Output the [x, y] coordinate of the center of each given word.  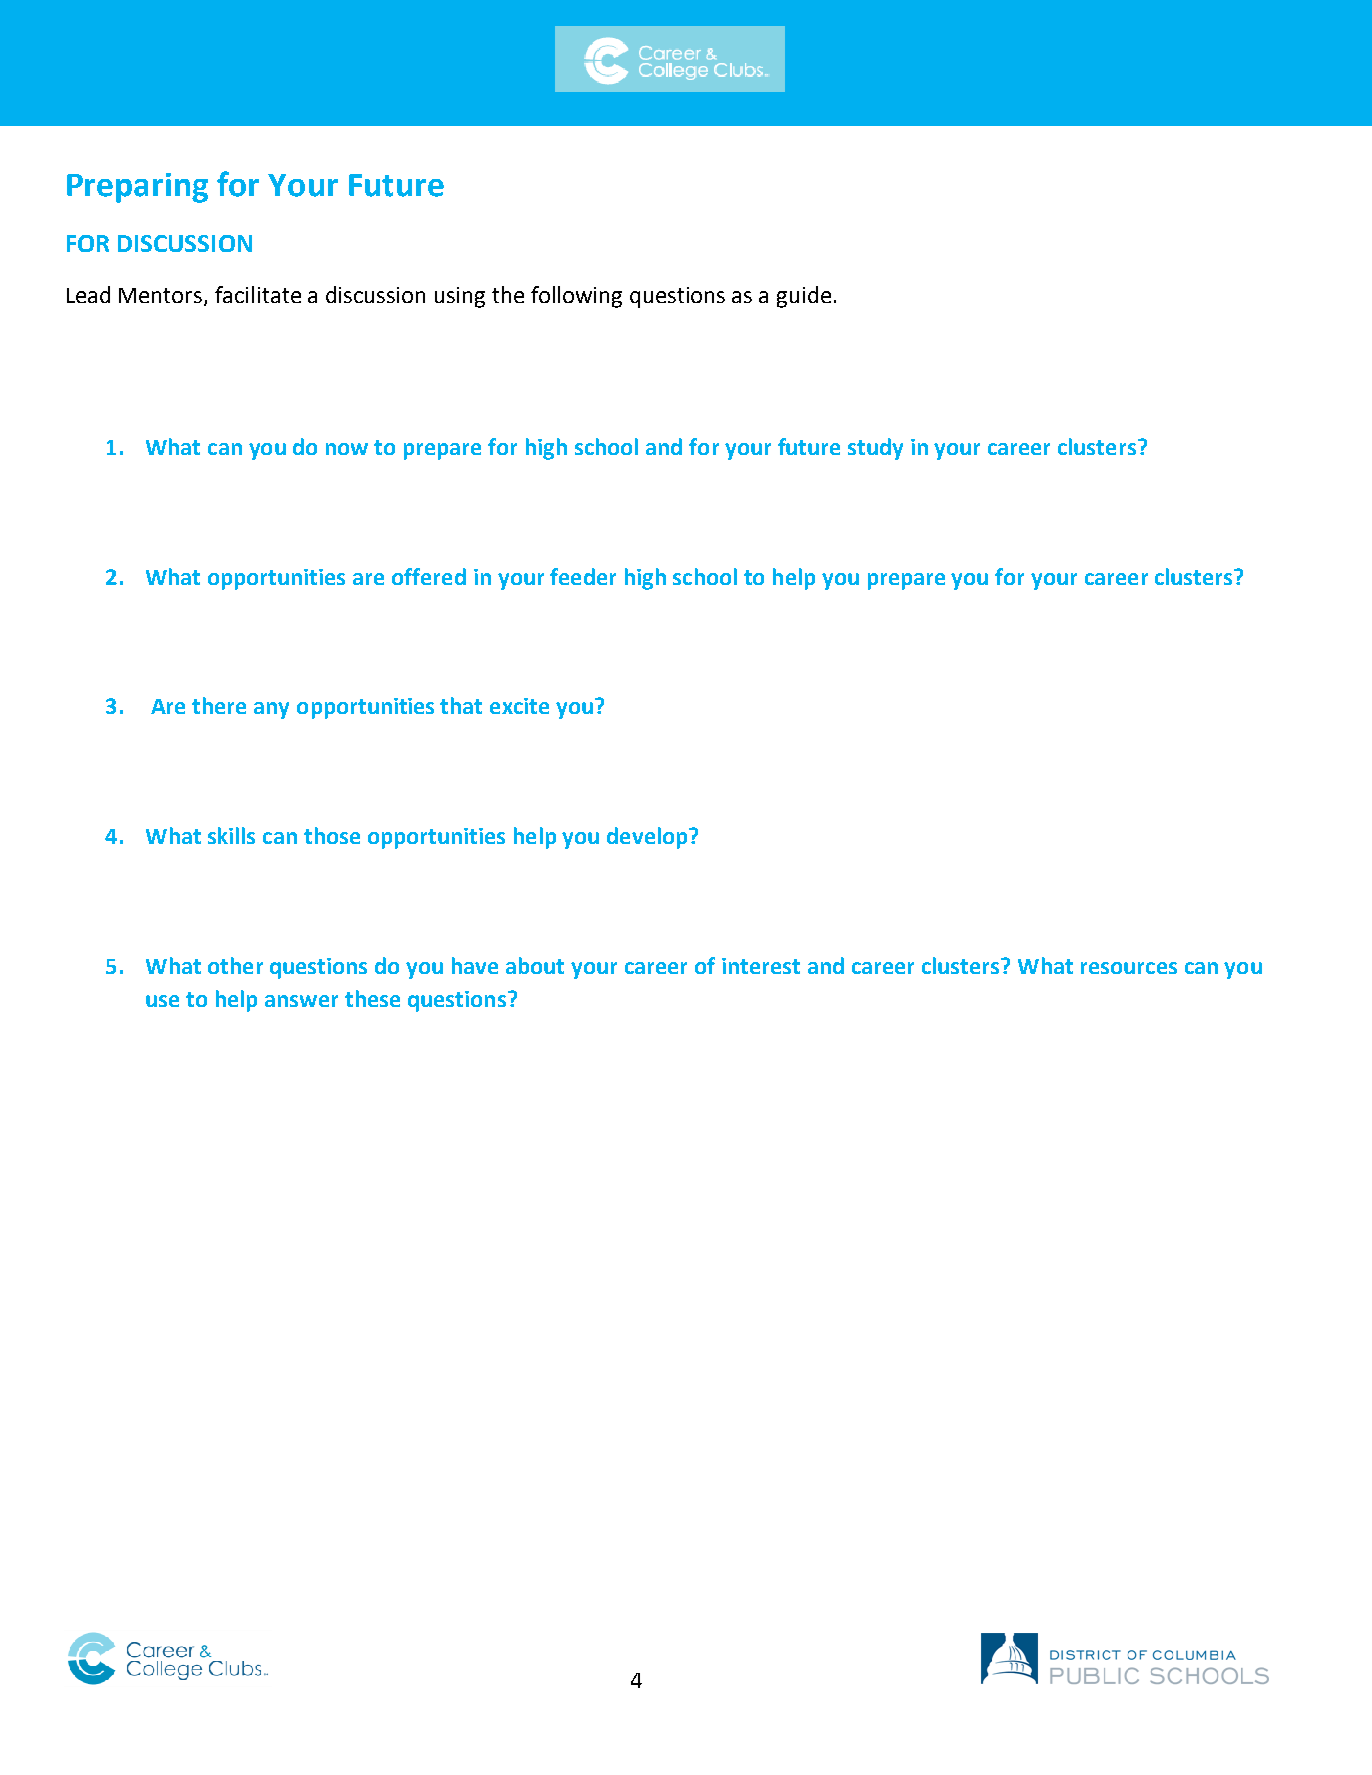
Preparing [137, 188]
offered [429, 576]
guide [804, 297]
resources [1129, 968]
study [875, 449]
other [235, 965]
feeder [583, 576]
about [535, 965]
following [576, 297]
